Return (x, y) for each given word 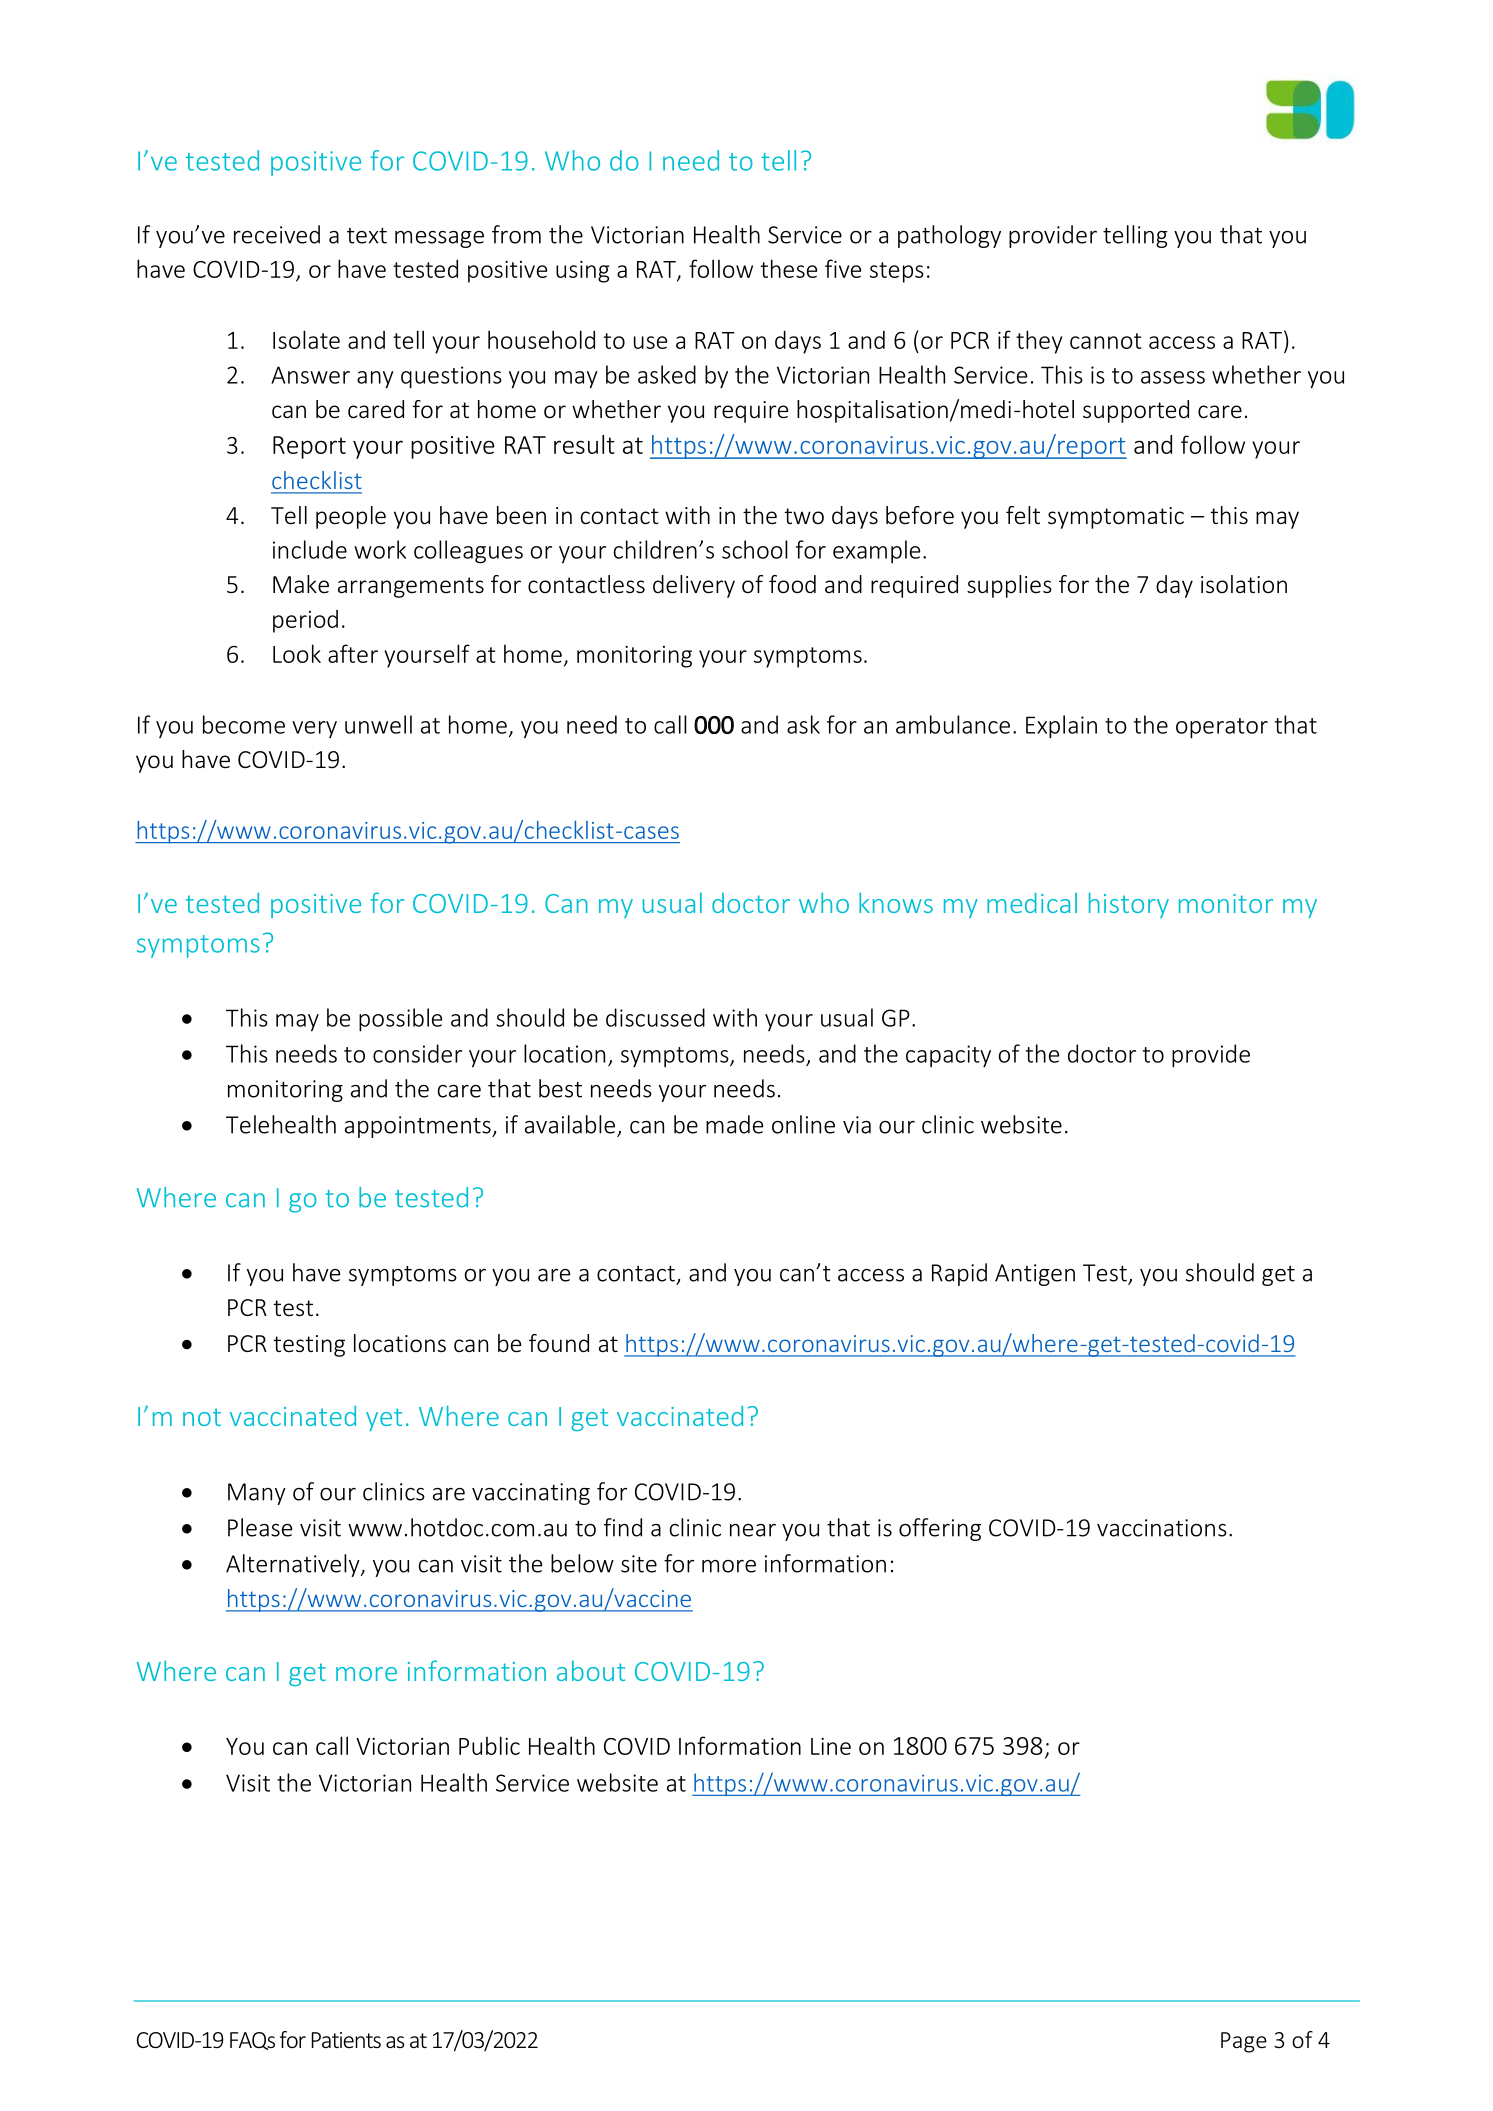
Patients (346, 2040)
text (367, 236)
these (789, 268)
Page (1244, 2042)
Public (489, 1745)
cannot (1106, 341)
